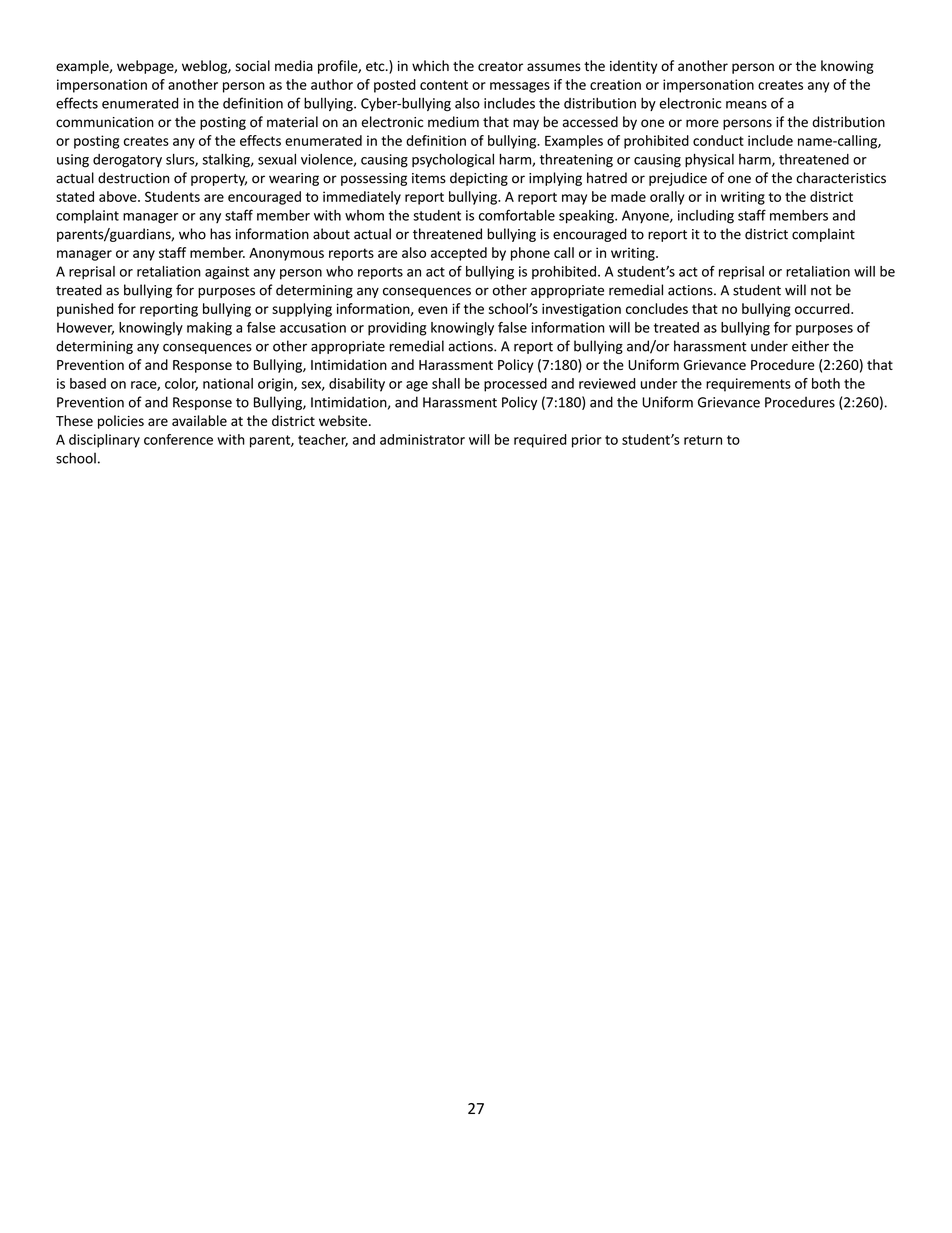 This page has height=1233, width=952. Describe the element at coordinates (119, 196) in the page. I see `above` at that location.
